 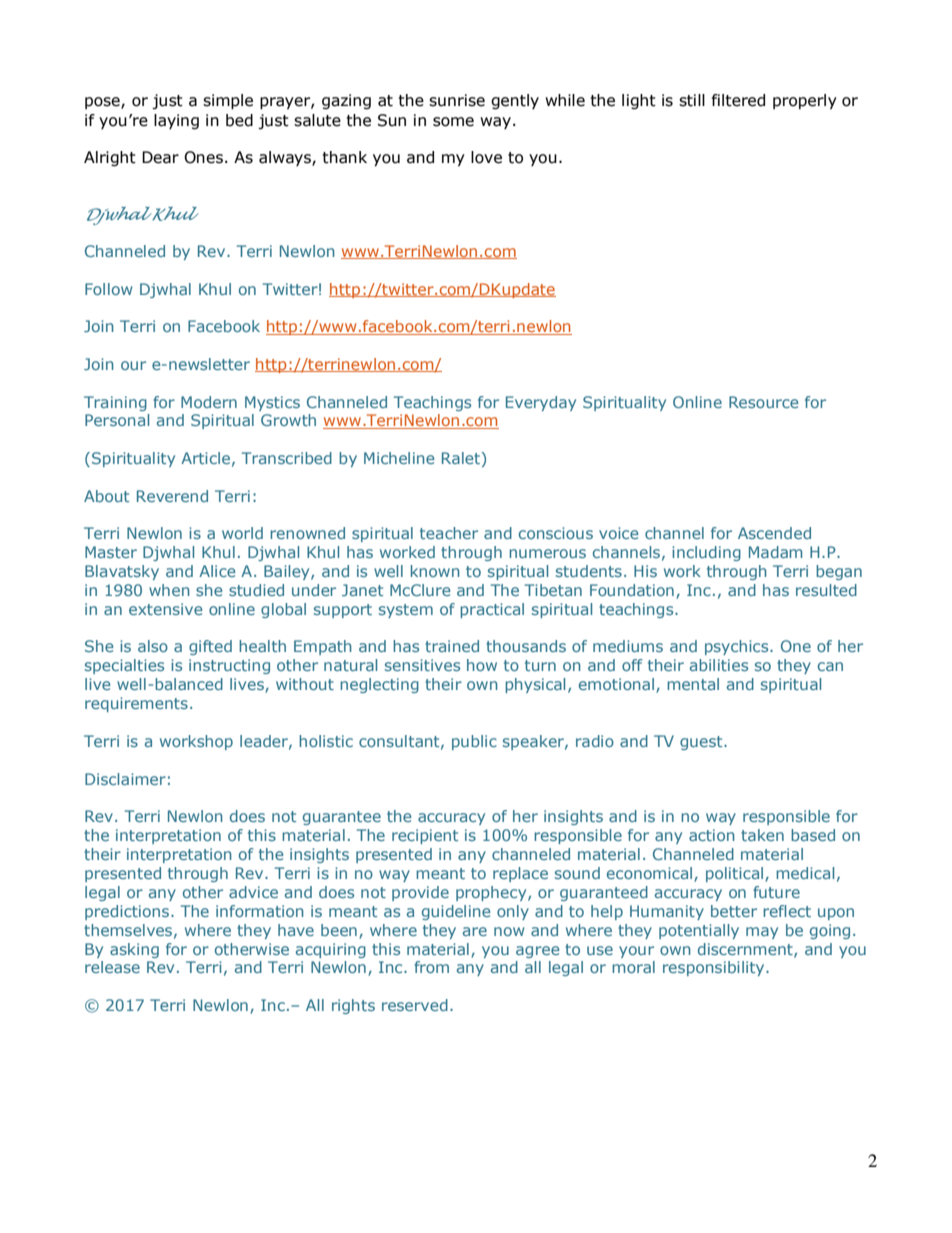 What do you see at coordinates (209, 402) in the image?
I see `Modern` at bounding box center [209, 402].
